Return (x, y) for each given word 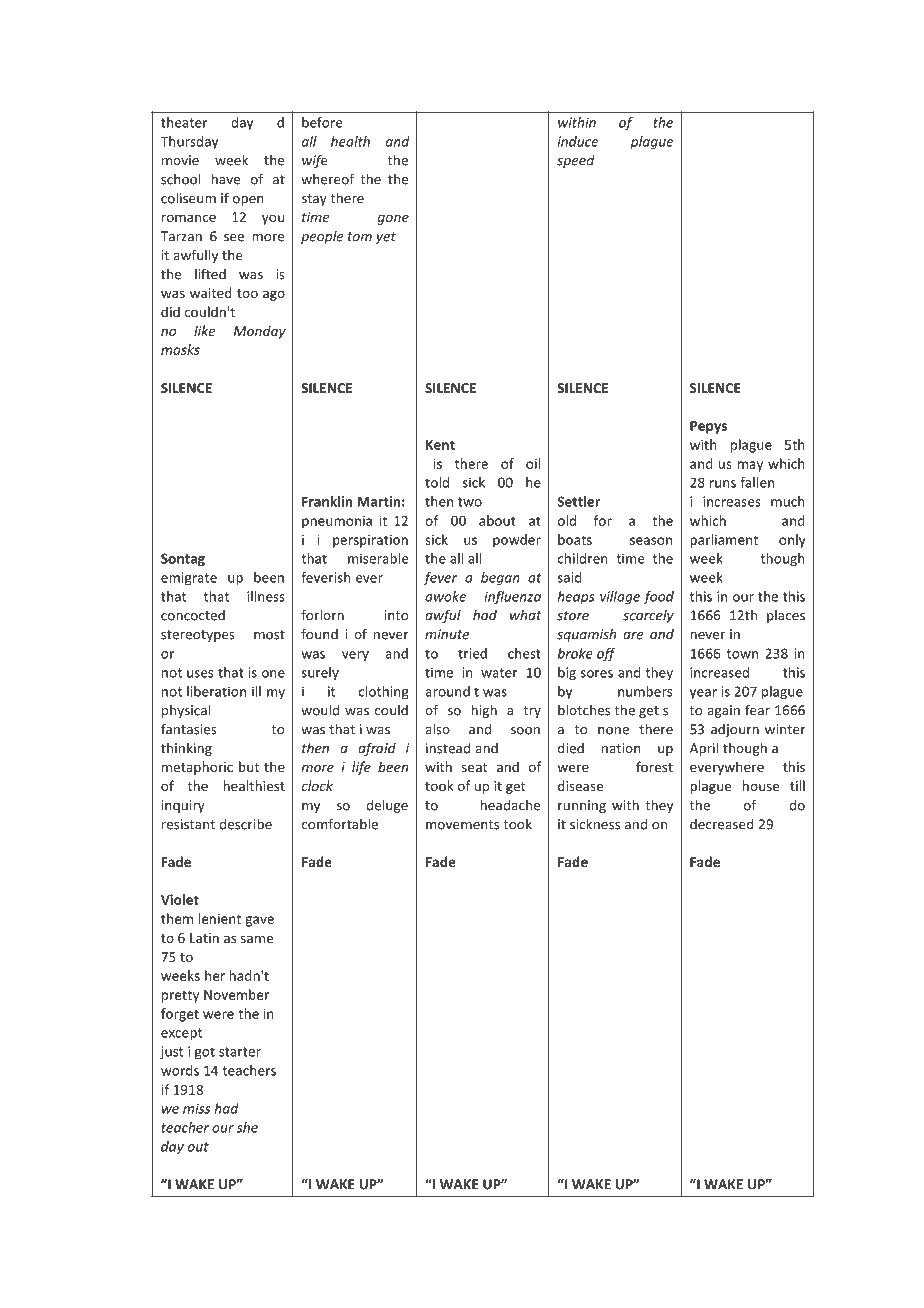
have (226, 179)
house (761, 785)
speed (576, 161)
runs (723, 484)
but (249, 766)
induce (578, 141)
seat (474, 767)
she (247, 1127)
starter (240, 1052)
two (470, 502)
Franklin (327, 501)
